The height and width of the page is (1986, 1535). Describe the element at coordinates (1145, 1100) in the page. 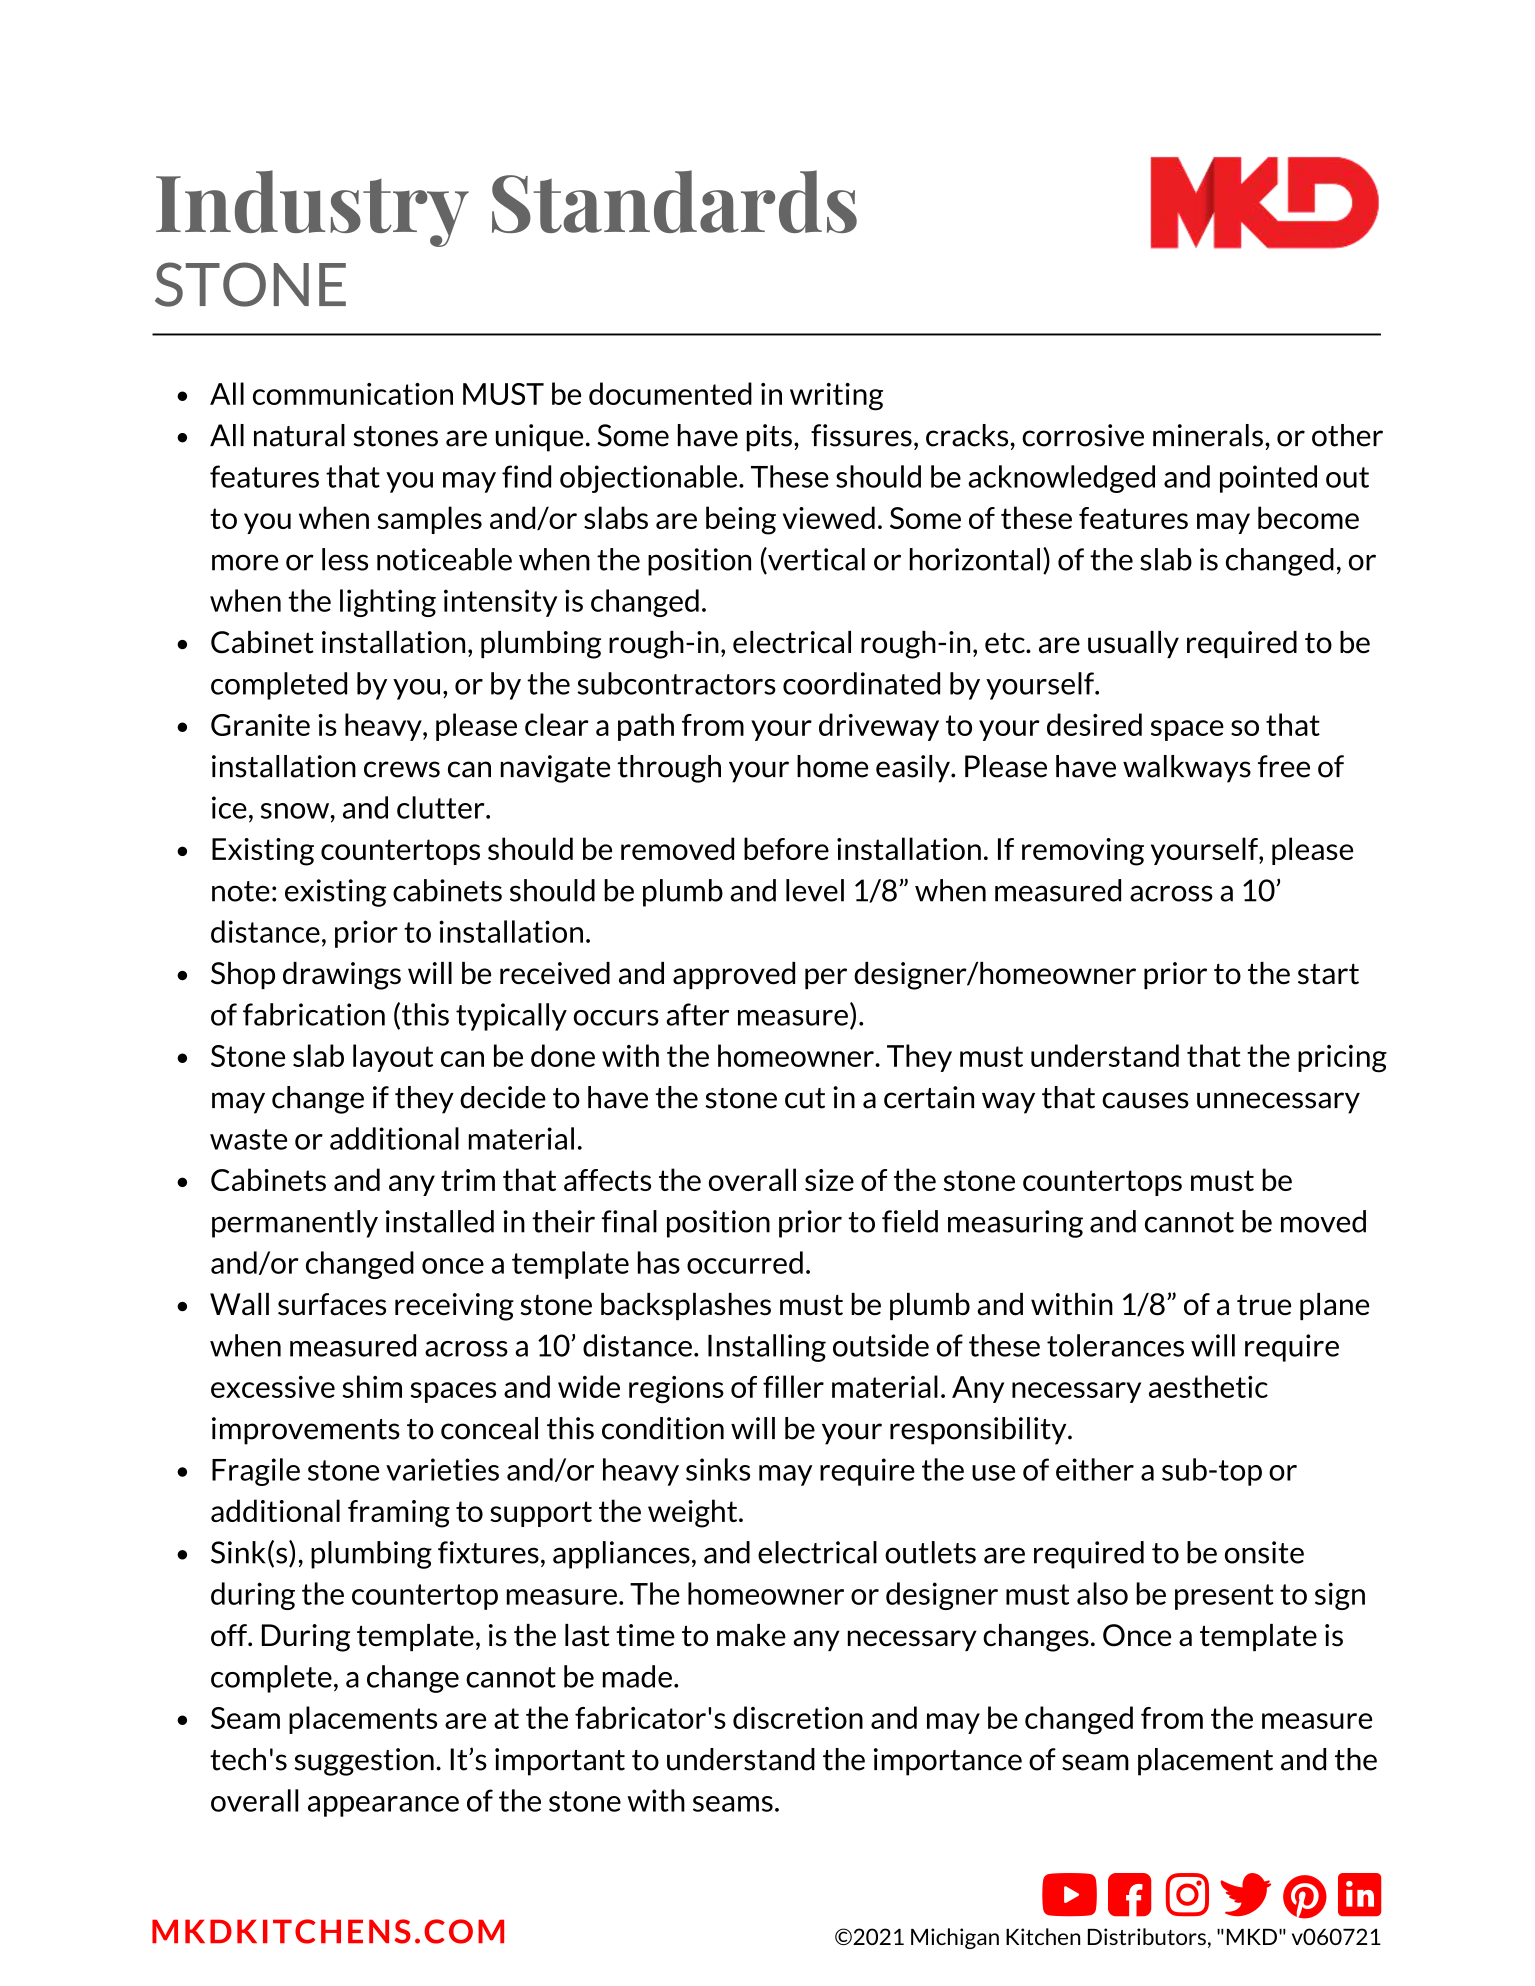

I see `causes` at that location.
